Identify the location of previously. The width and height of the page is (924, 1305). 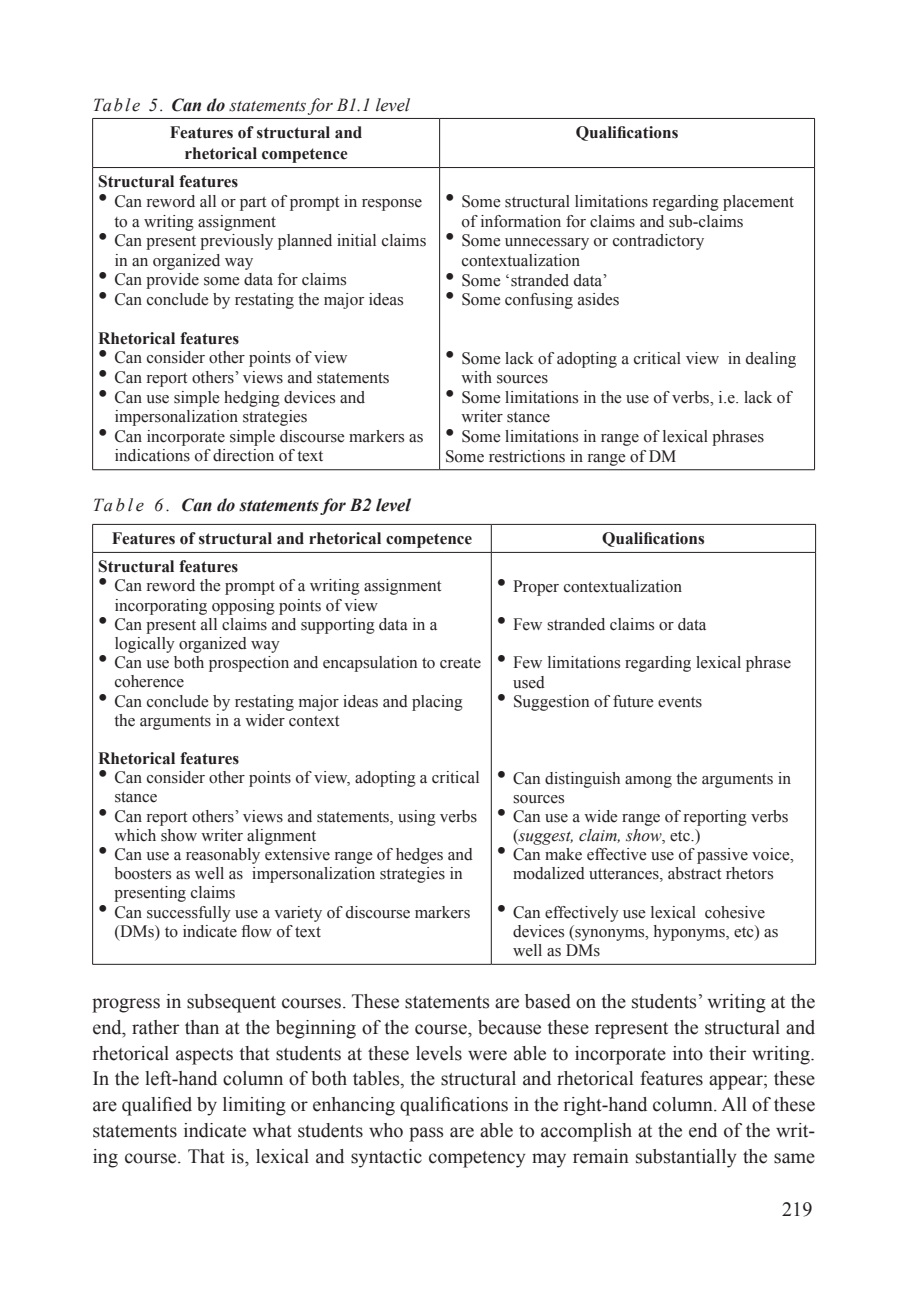
(236, 242).
